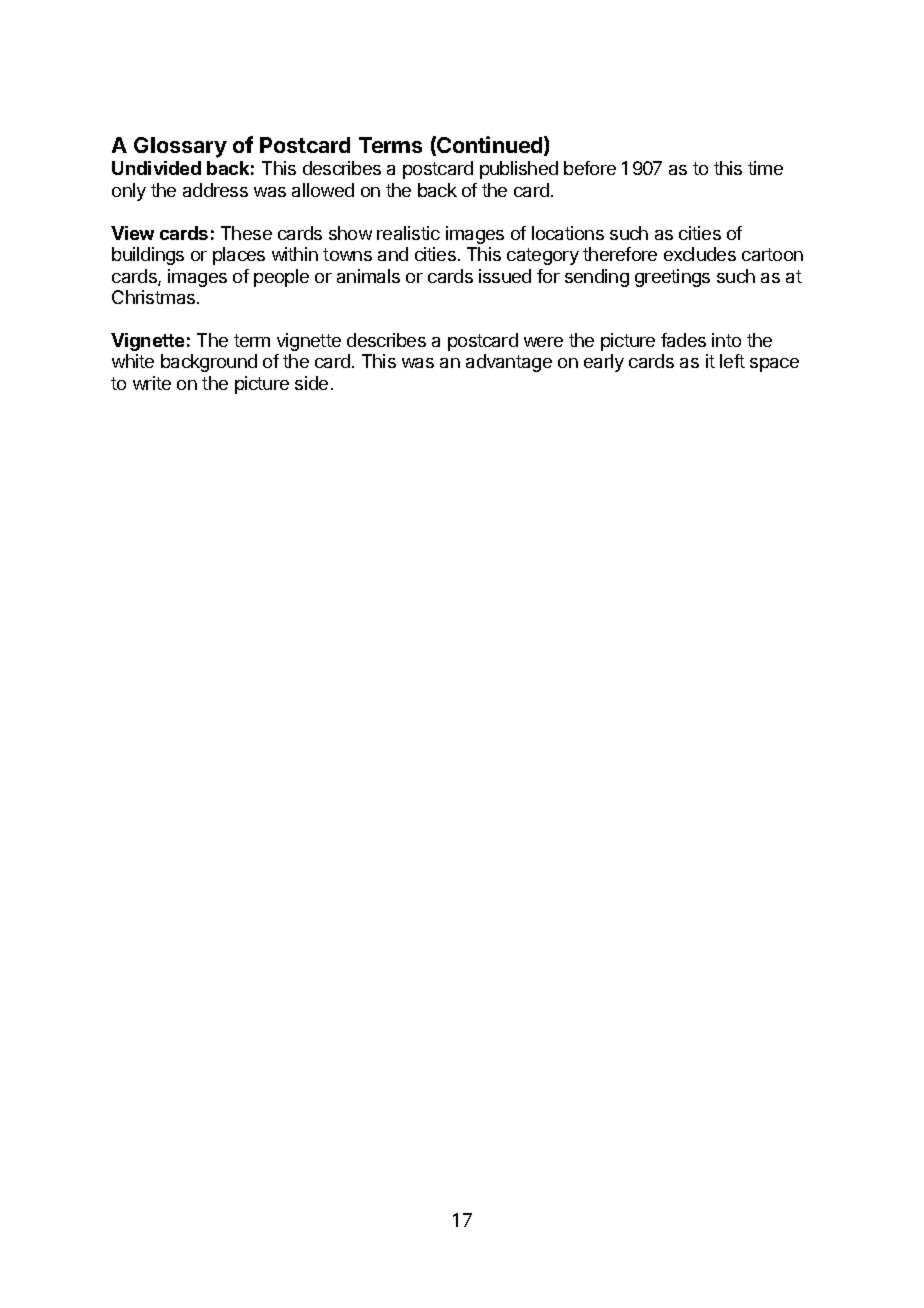  What do you see at coordinates (505, 276) in the page?
I see `issued` at bounding box center [505, 276].
